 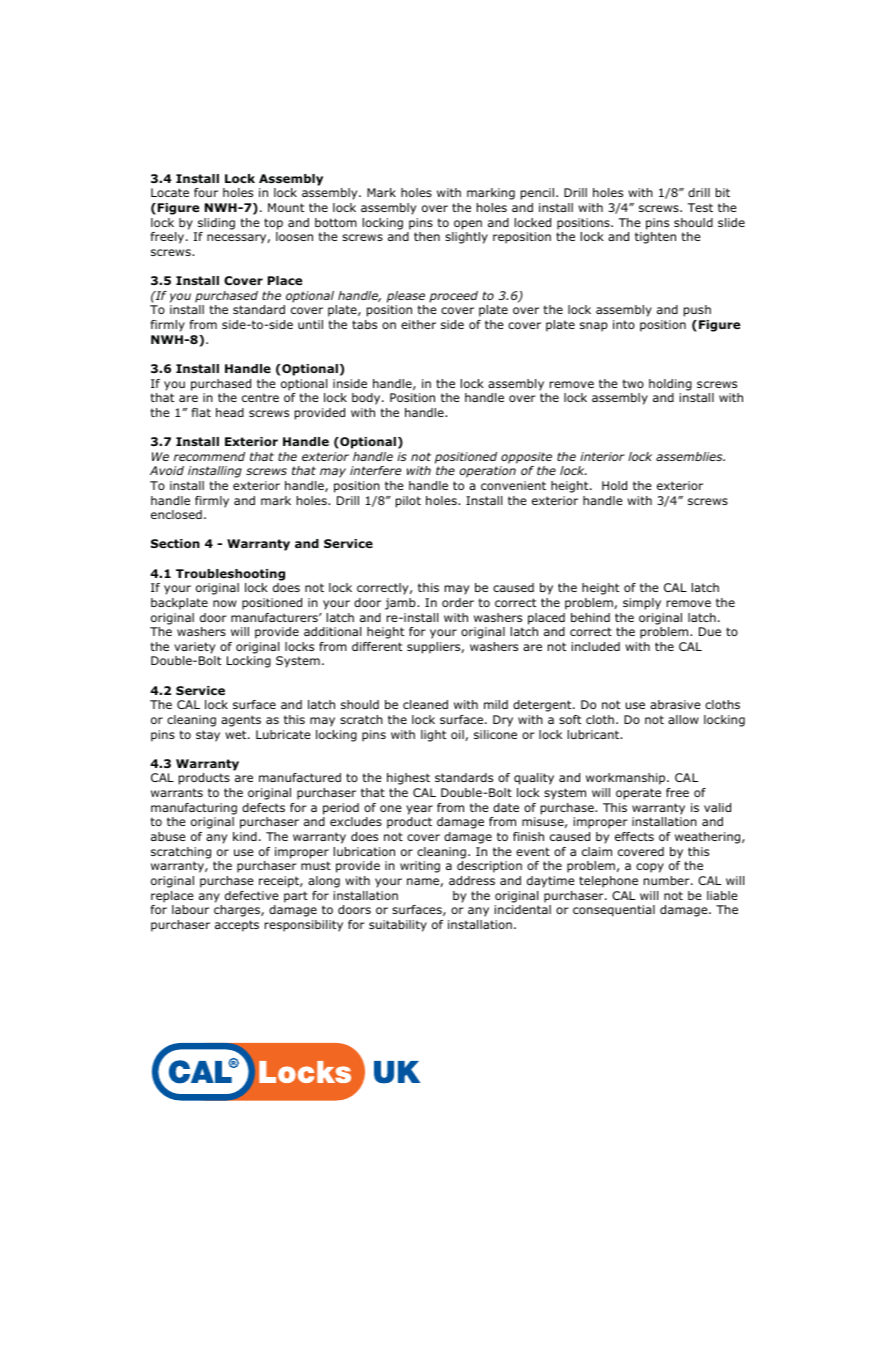 I want to click on address, so click(x=472, y=880).
